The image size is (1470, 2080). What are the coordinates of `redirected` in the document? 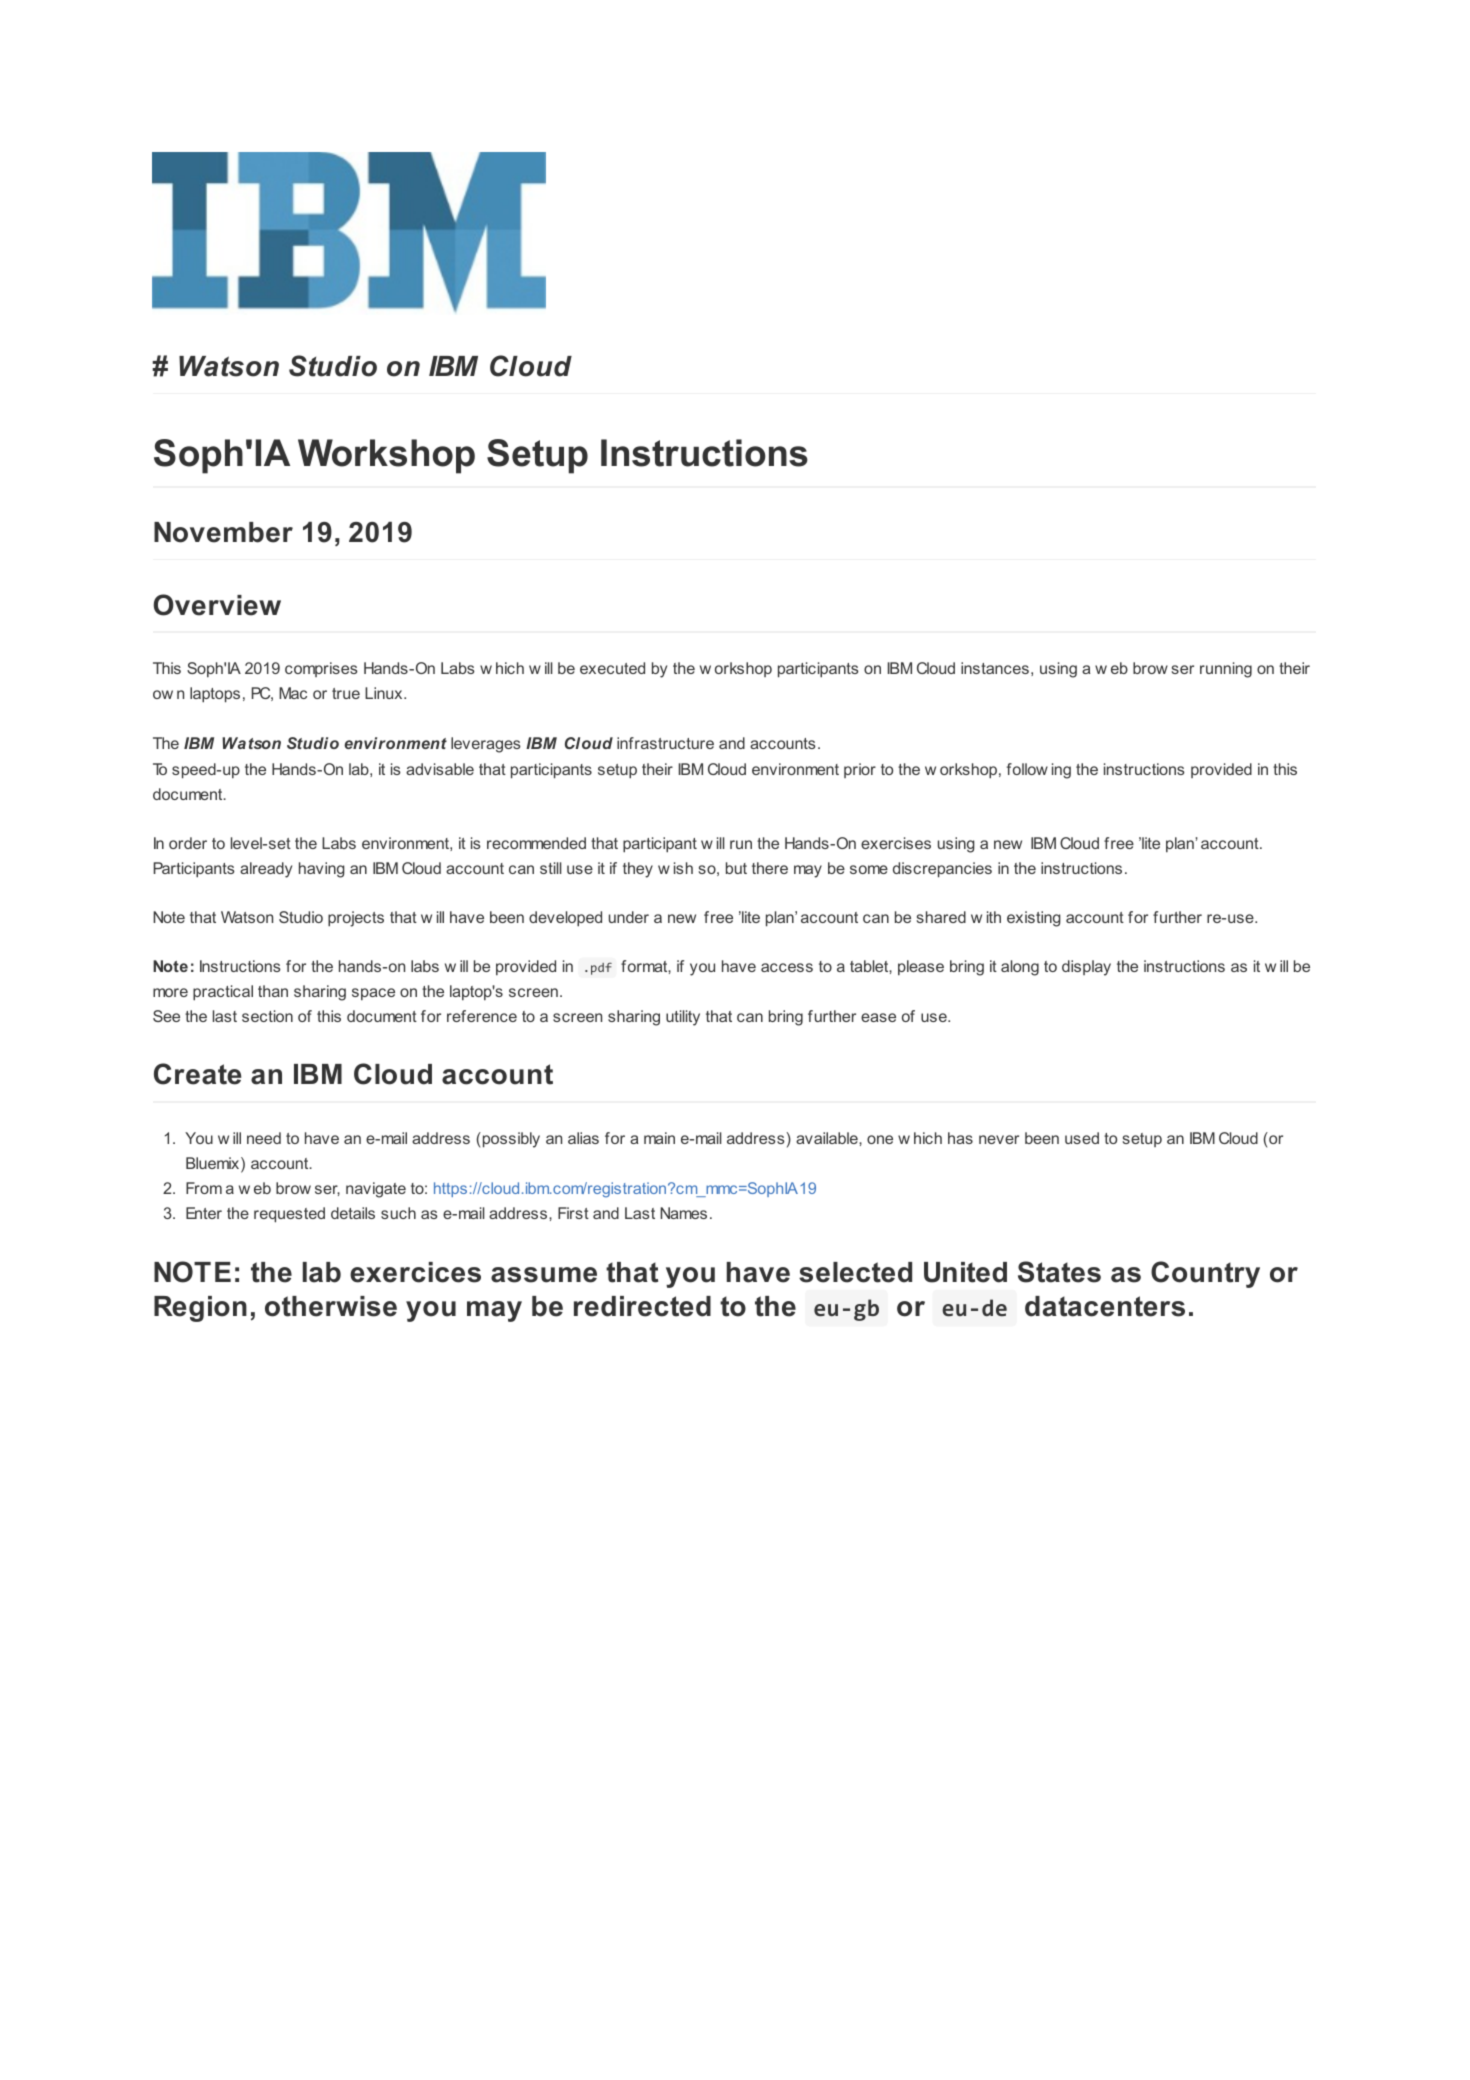 It's located at (642, 1306).
